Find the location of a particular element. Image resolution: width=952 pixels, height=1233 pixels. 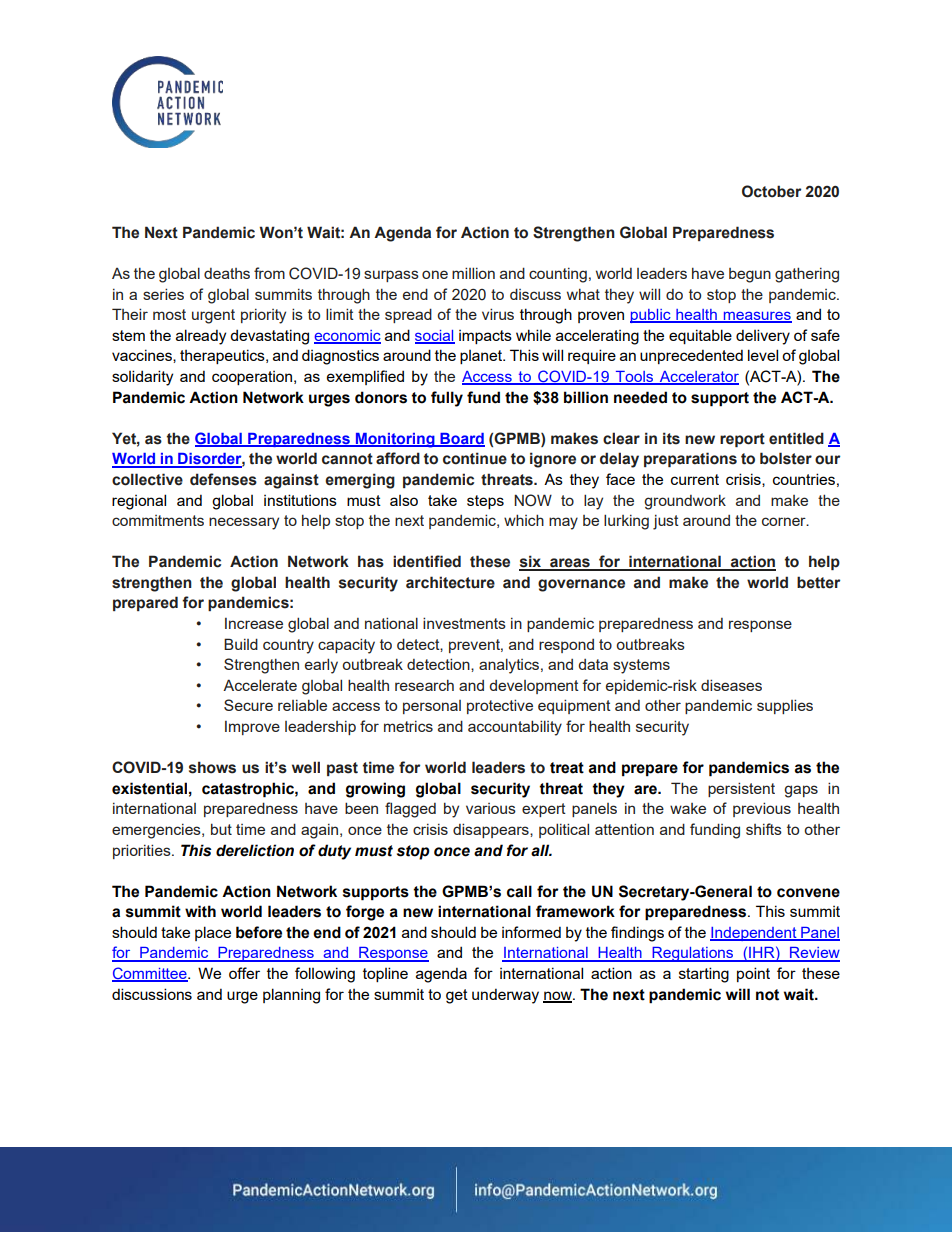

report is located at coordinates (742, 440).
